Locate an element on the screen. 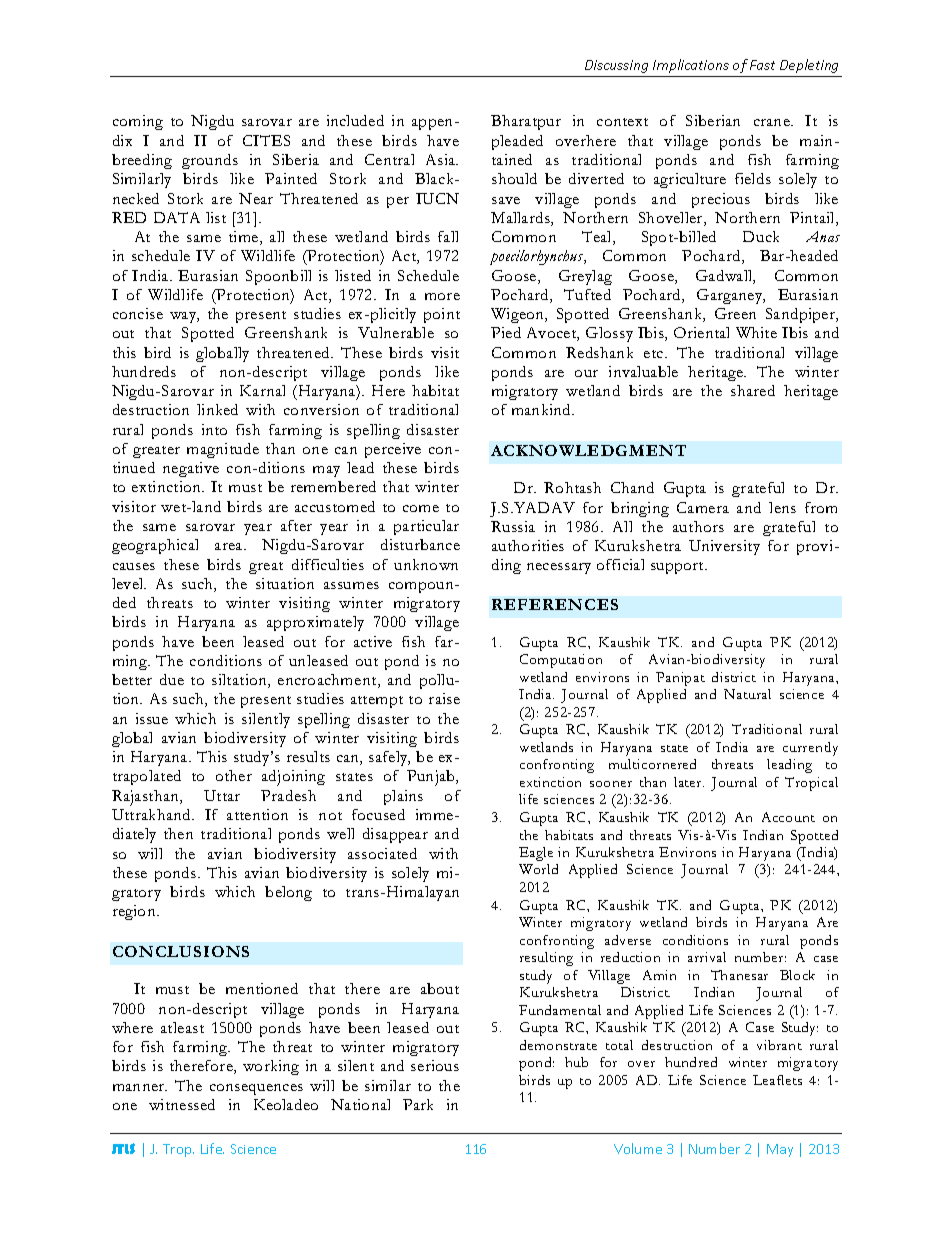 This screenshot has width=952, height=1233. crane is located at coordinates (773, 122).
